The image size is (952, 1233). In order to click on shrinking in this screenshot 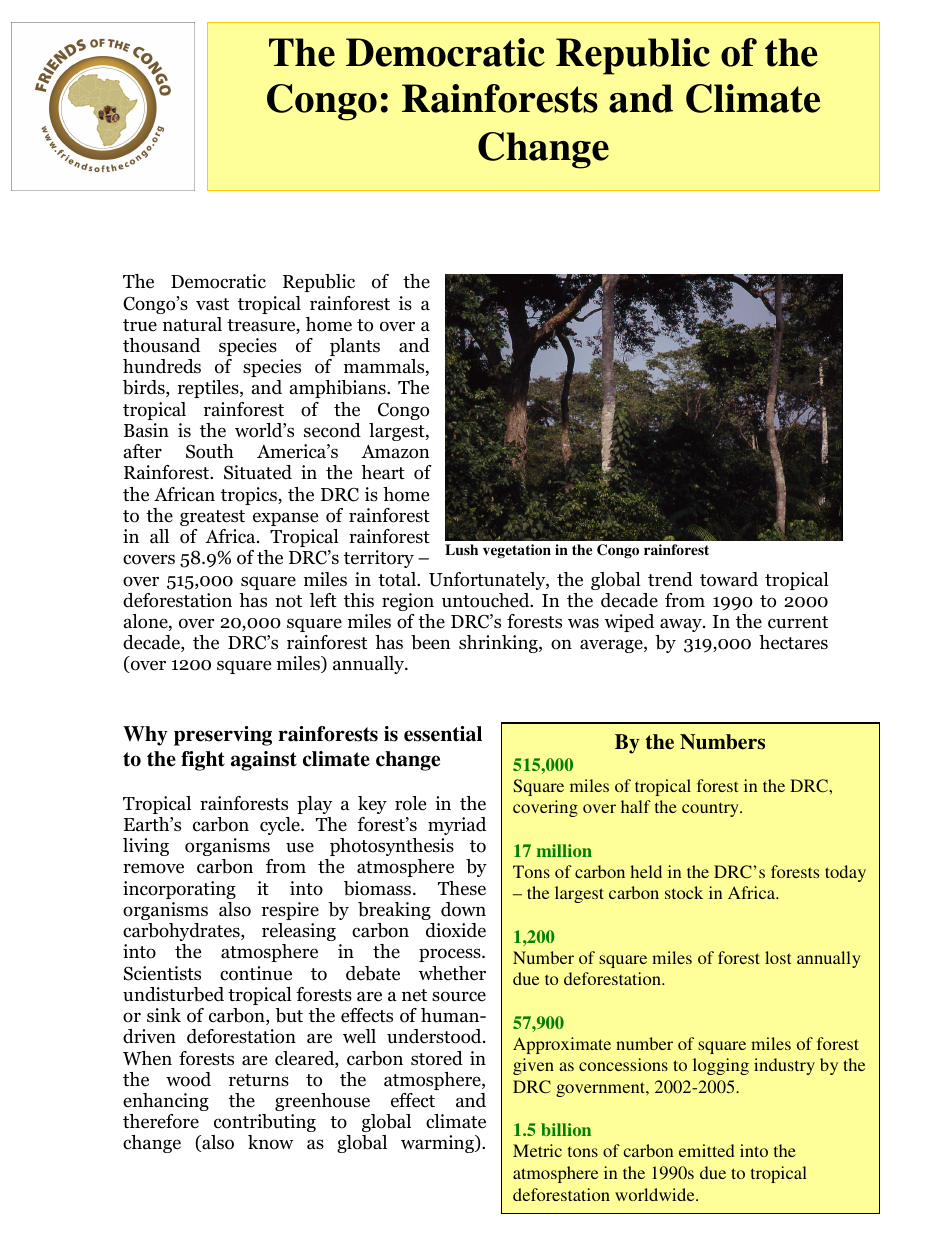, I will do `click(499, 644)`.
